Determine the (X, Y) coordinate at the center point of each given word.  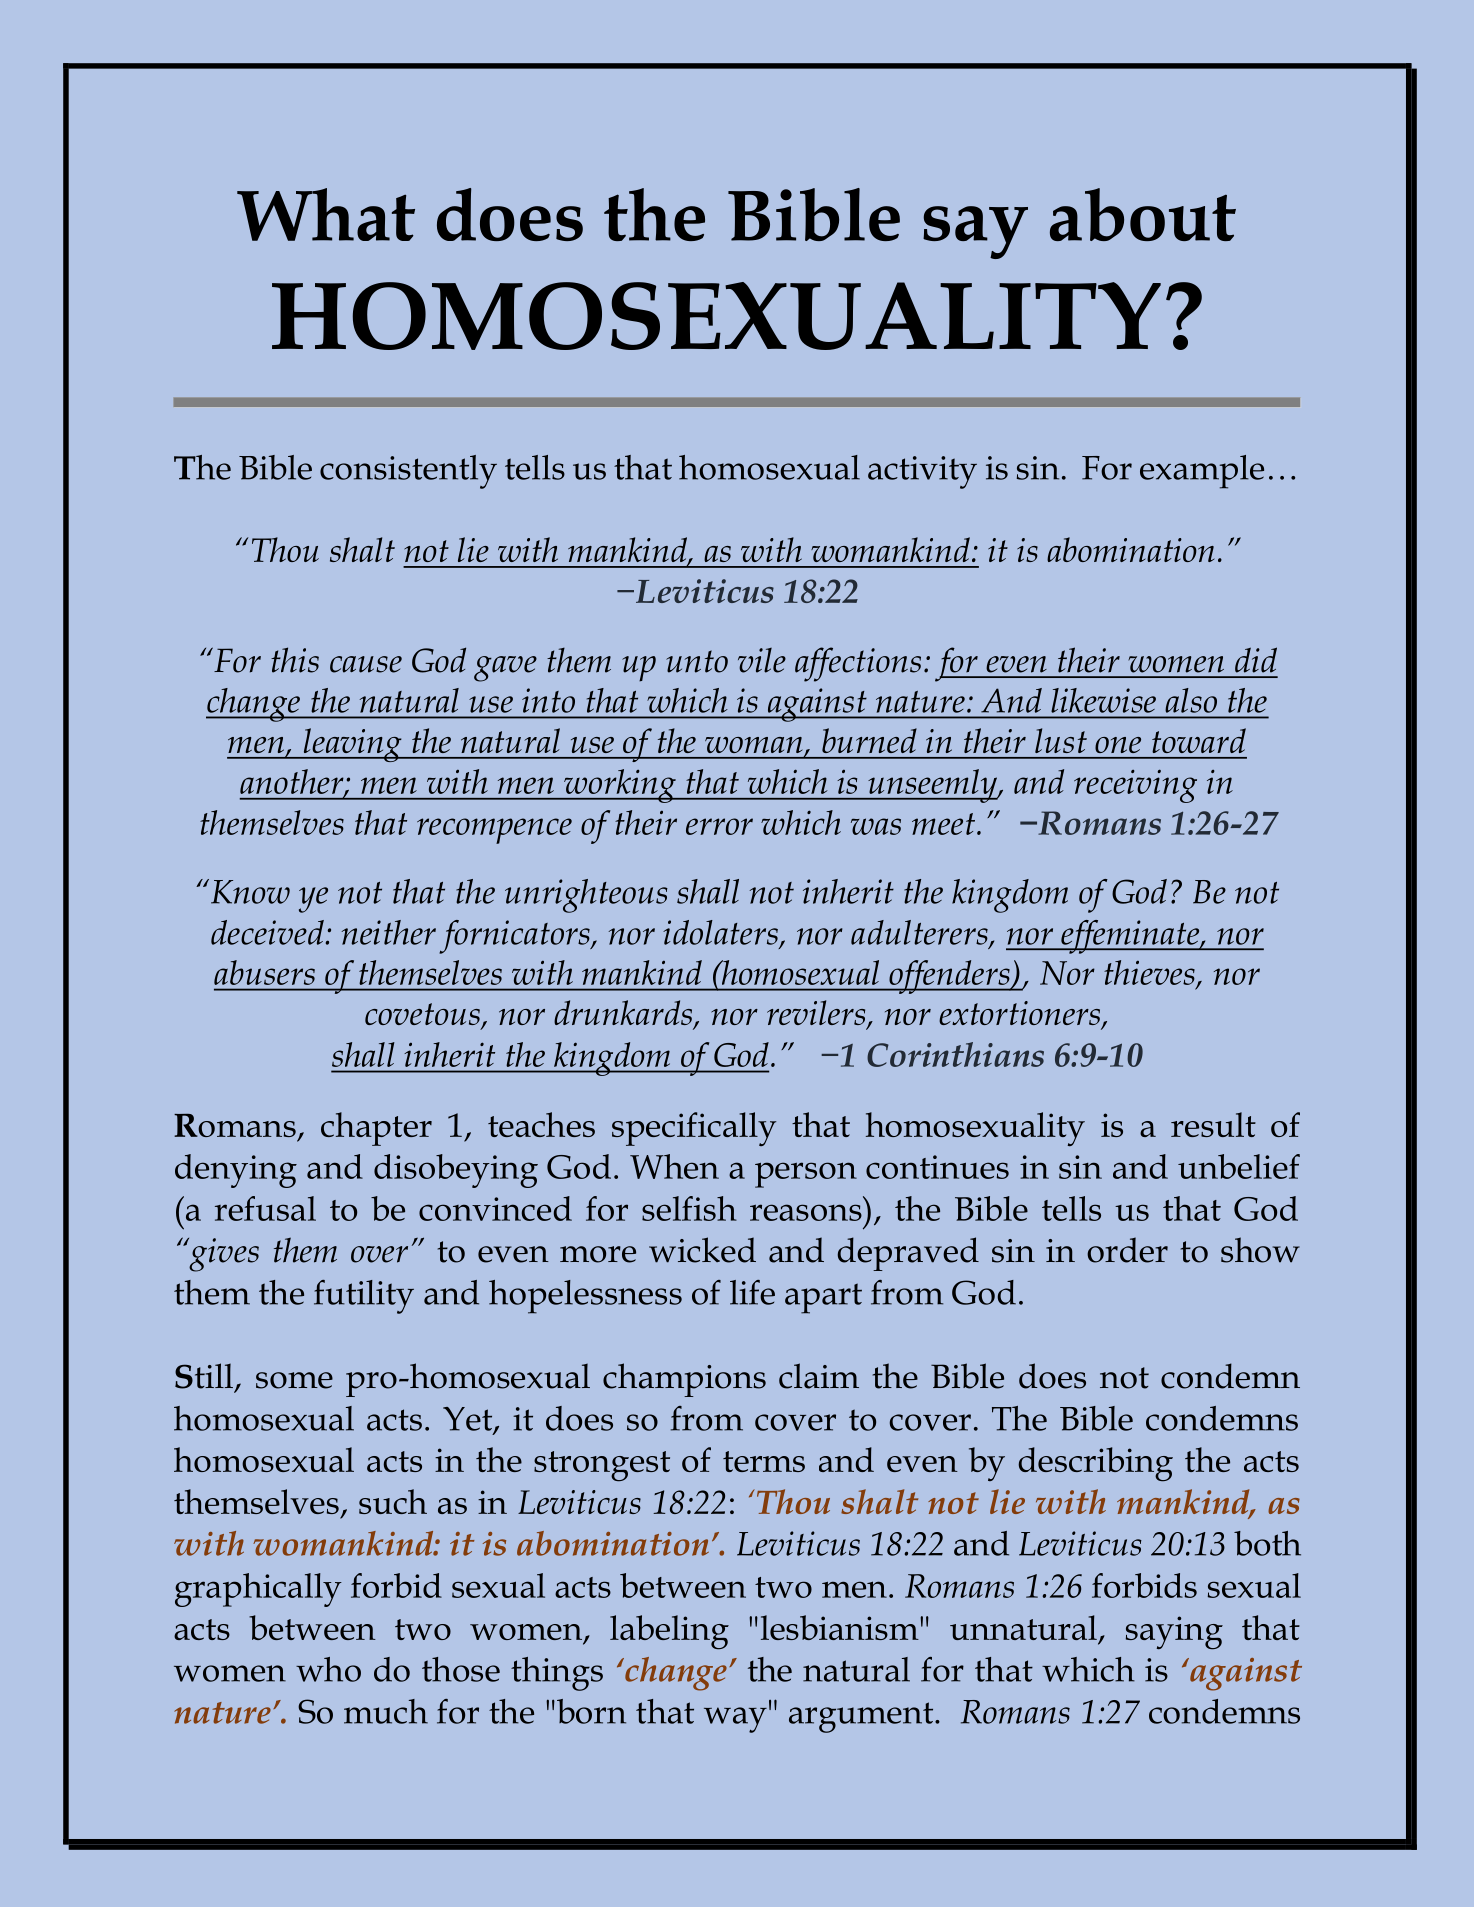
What (326, 214)
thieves (1149, 972)
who (328, 1669)
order (1127, 1250)
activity (922, 472)
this (295, 660)
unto (697, 661)
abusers (264, 972)
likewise (1103, 700)
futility (364, 1297)
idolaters (720, 932)
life (752, 1292)
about (1143, 214)
